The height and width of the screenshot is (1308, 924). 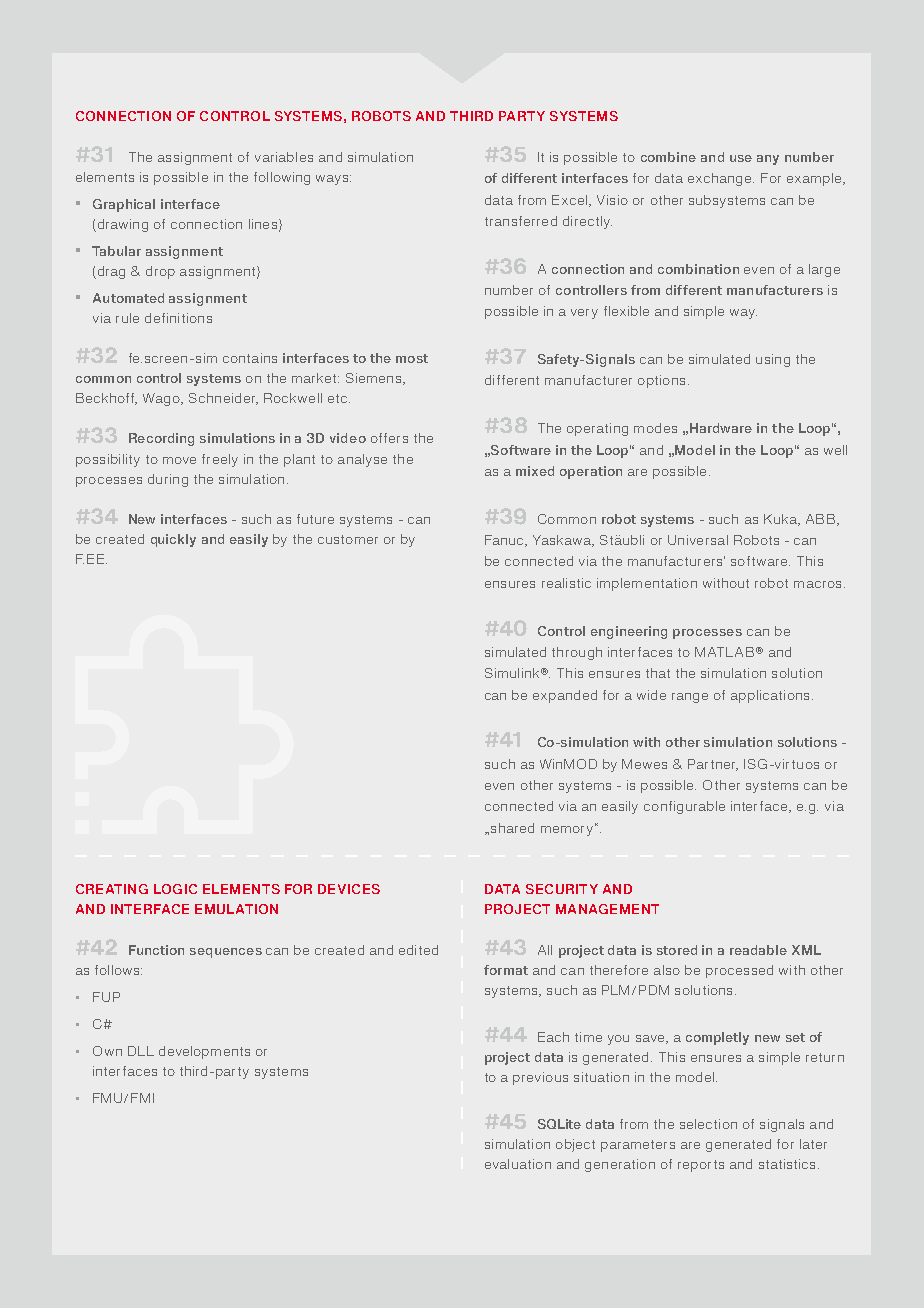 What do you see at coordinates (124, 205) in the screenshot?
I see `Graphical` at bounding box center [124, 205].
